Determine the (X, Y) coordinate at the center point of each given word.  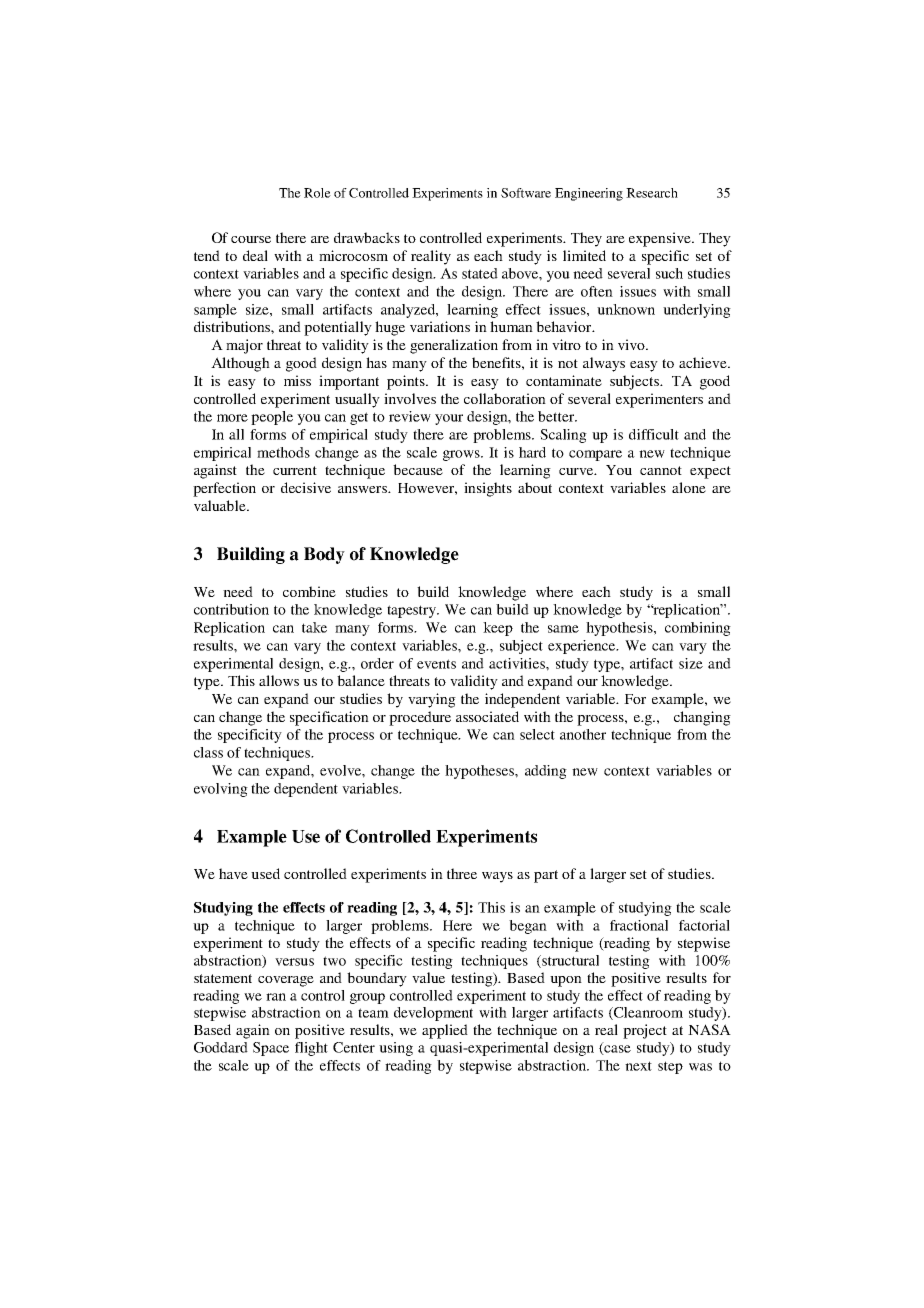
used (265, 873)
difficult (654, 434)
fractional (639, 925)
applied (445, 1031)
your (449, 419)
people (272, 418)
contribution (231, 609)
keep (498, 629)
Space (271, 1049)
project (645, 1031)
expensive (661, 239)
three (462, 873)
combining (698, 629)
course (251, 239)
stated (480, 273)
